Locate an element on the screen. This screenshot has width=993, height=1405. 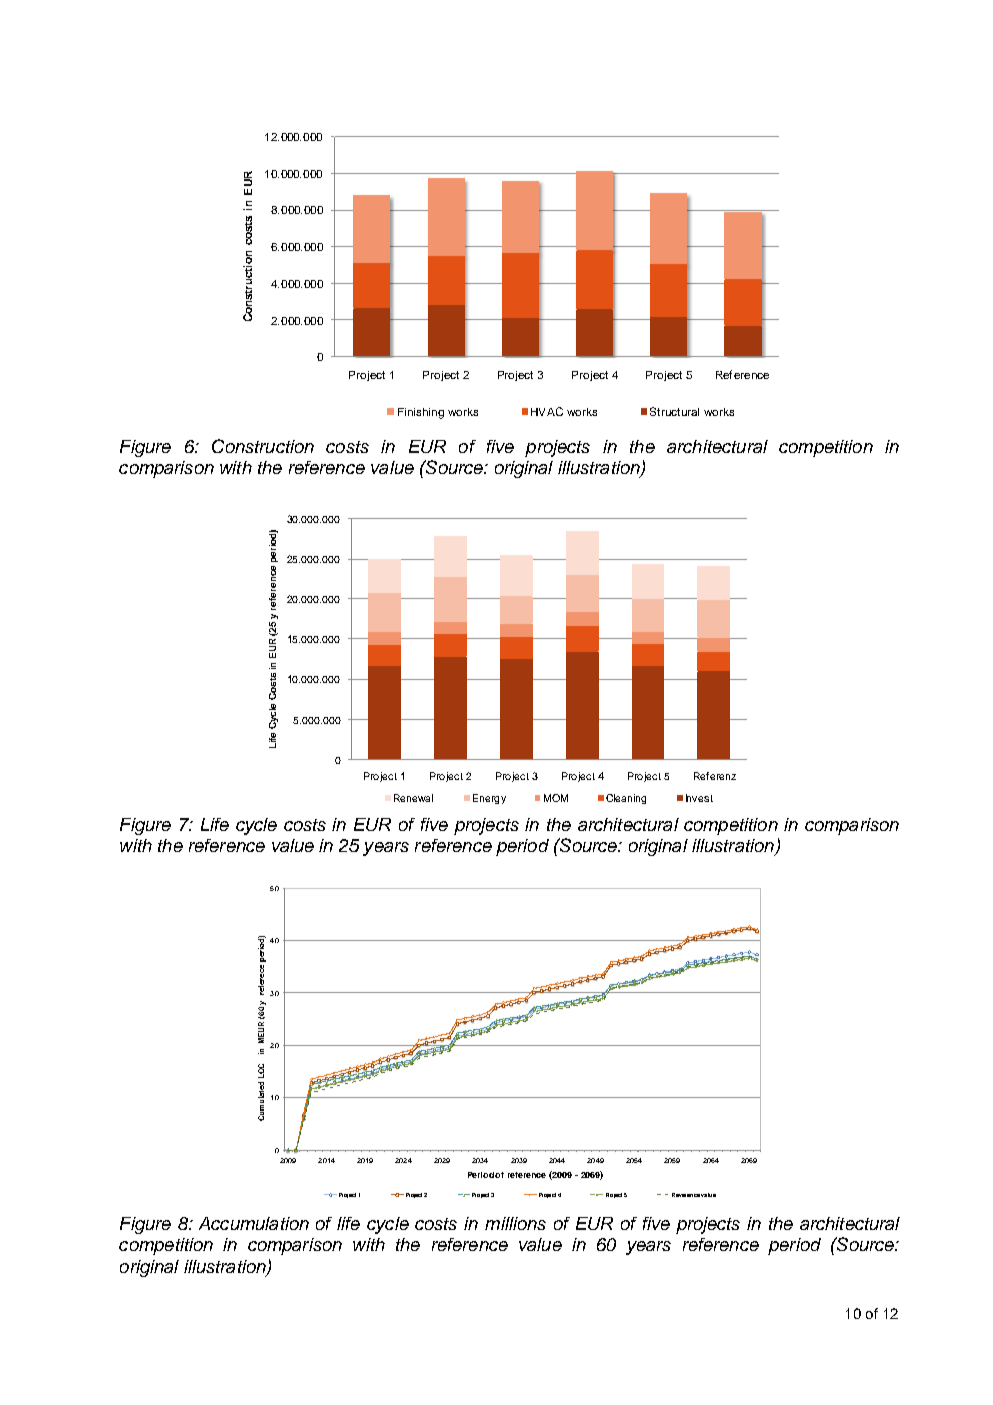
HVAC is located at coordinates (547, 411).
